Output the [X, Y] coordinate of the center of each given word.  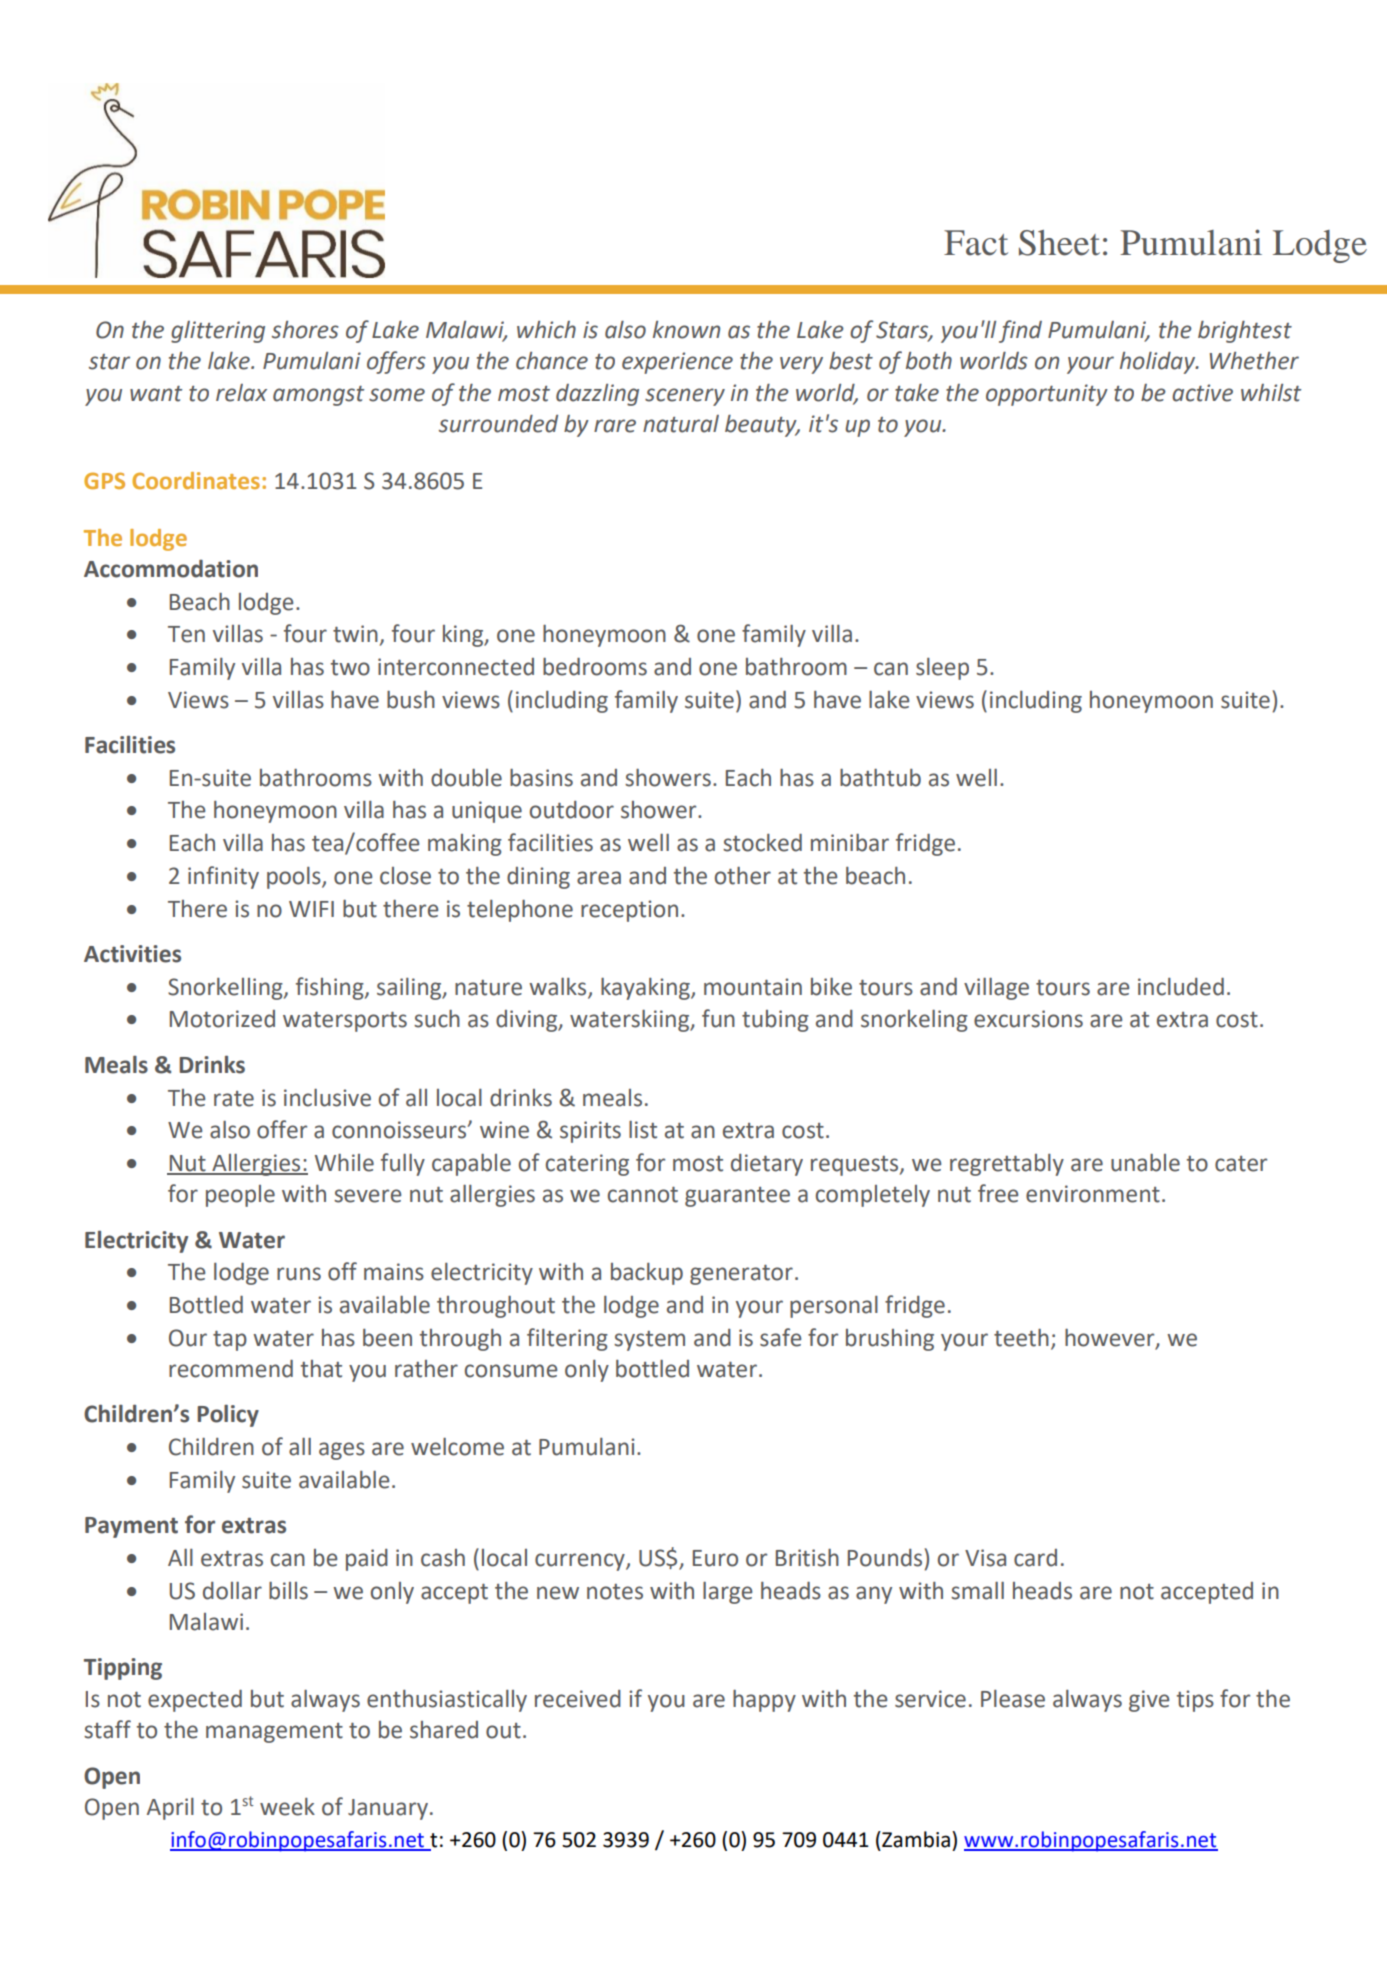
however [1111, 1338]
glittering [218, 332]
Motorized [222, 1019]
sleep [942, 669]
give [1149, 1701]
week [287, 1807]
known [686, 330]
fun [718, 1018]
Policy [228, 1416]
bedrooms [595, 667]
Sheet [1059, 243]
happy [764, 1701]
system [649, 1341]
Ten [186, 634]
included [1181, 987]
